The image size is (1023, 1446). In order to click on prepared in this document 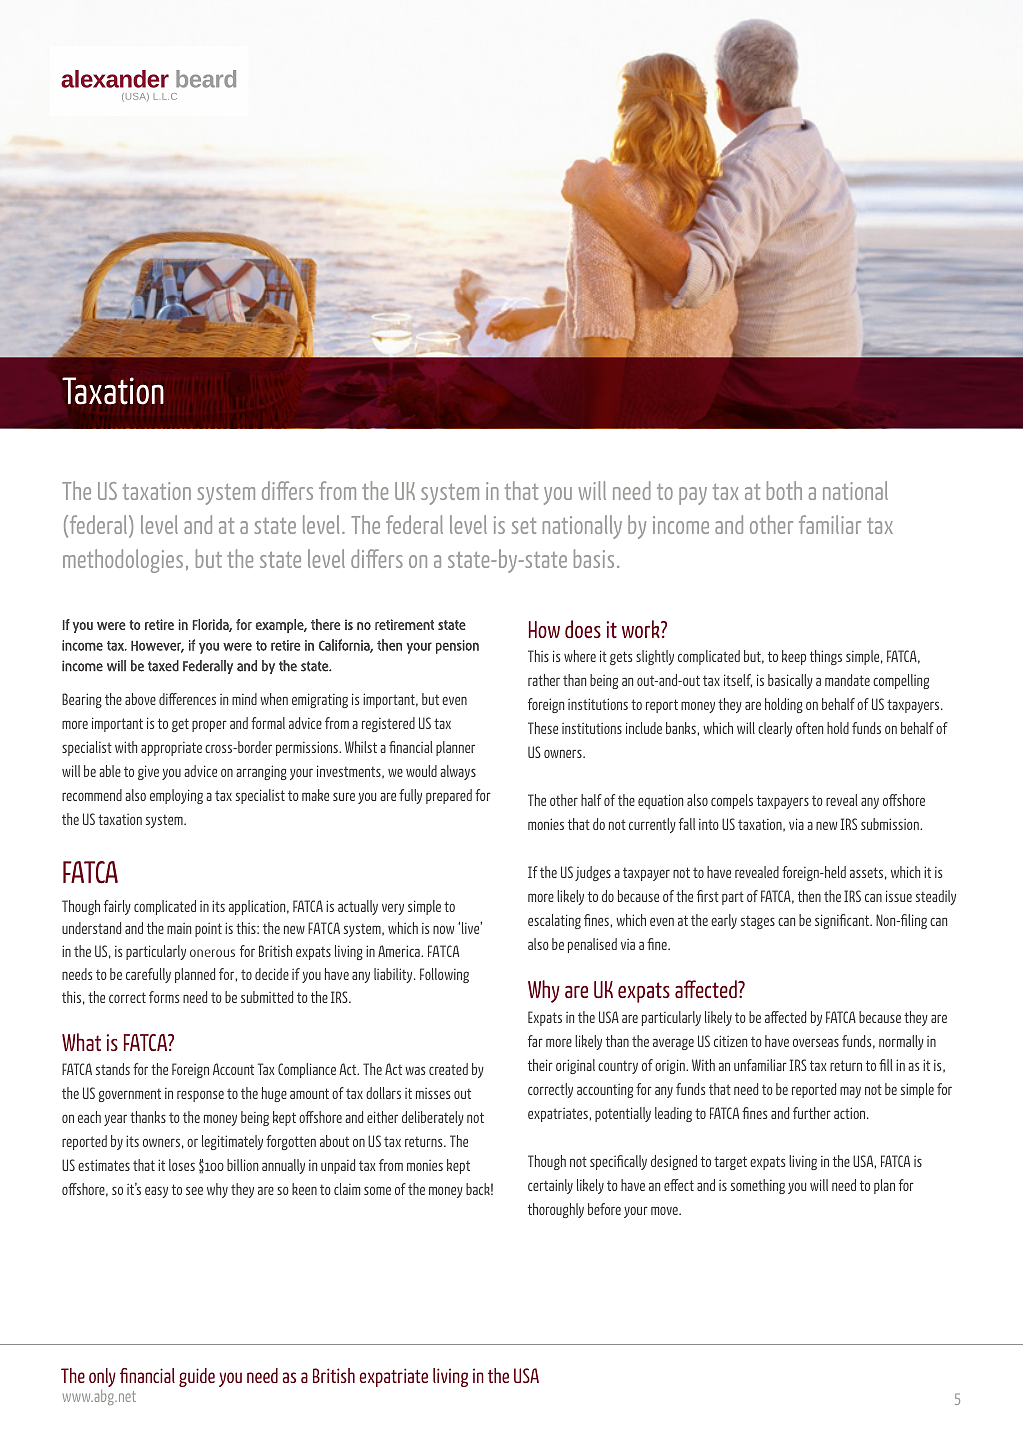, I will do `click(449, 796)`.
